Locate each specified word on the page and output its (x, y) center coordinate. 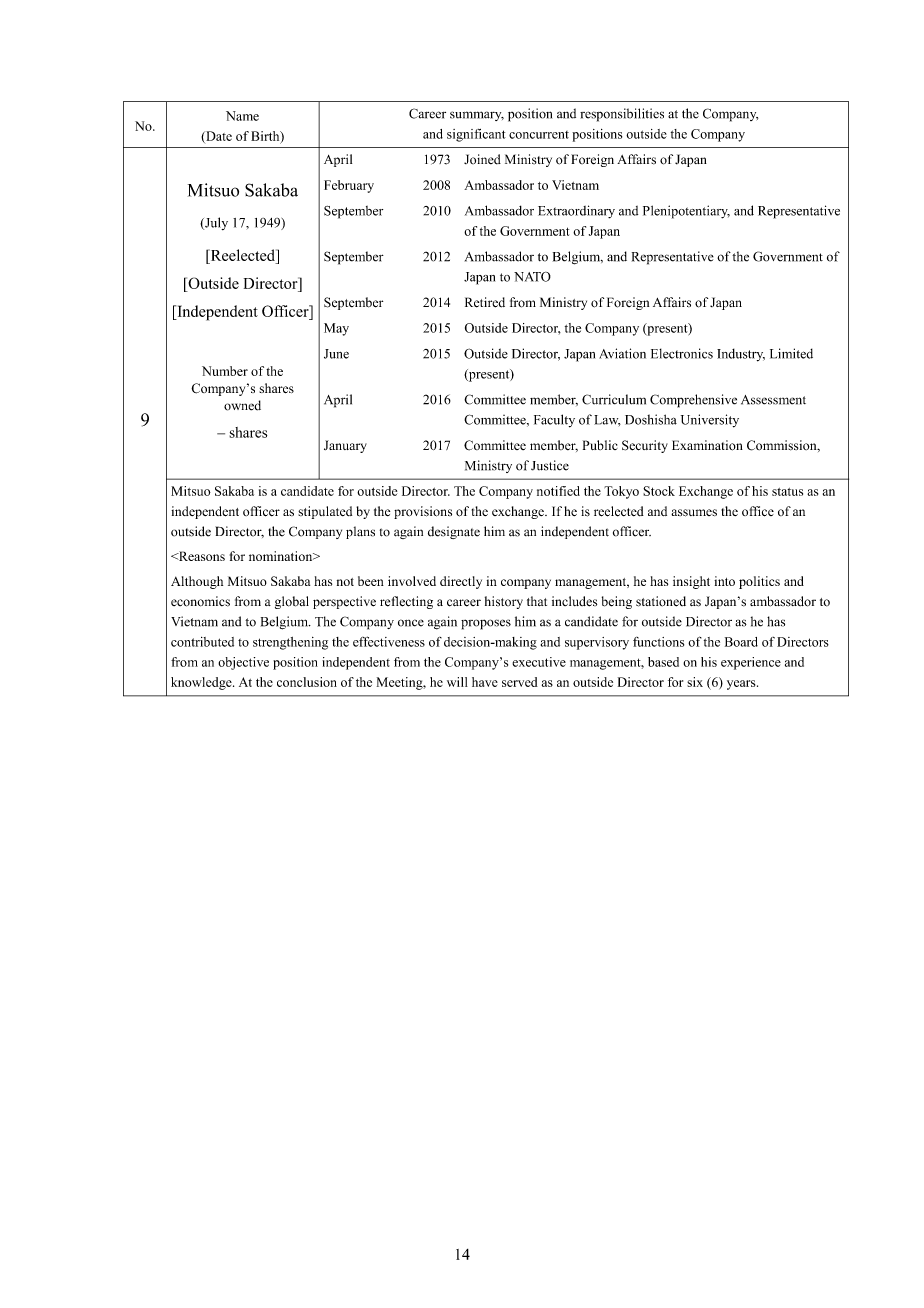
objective (243, 663)
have (485, 682)
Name (242, 116)
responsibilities (622, 115)
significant (476, 135)
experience (751, 663)
